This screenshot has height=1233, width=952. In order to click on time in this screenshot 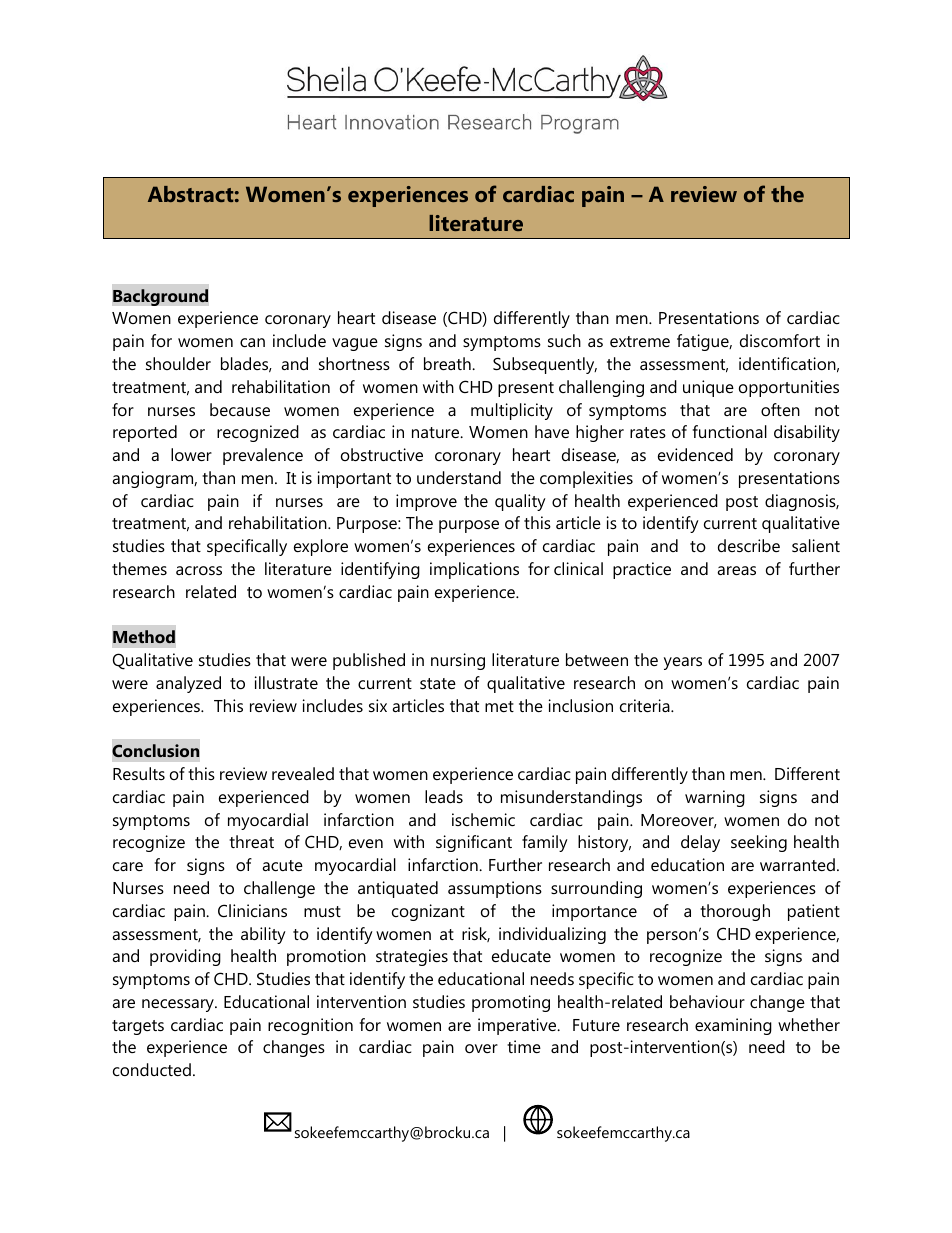, I will do `click(524, 1046)`.
